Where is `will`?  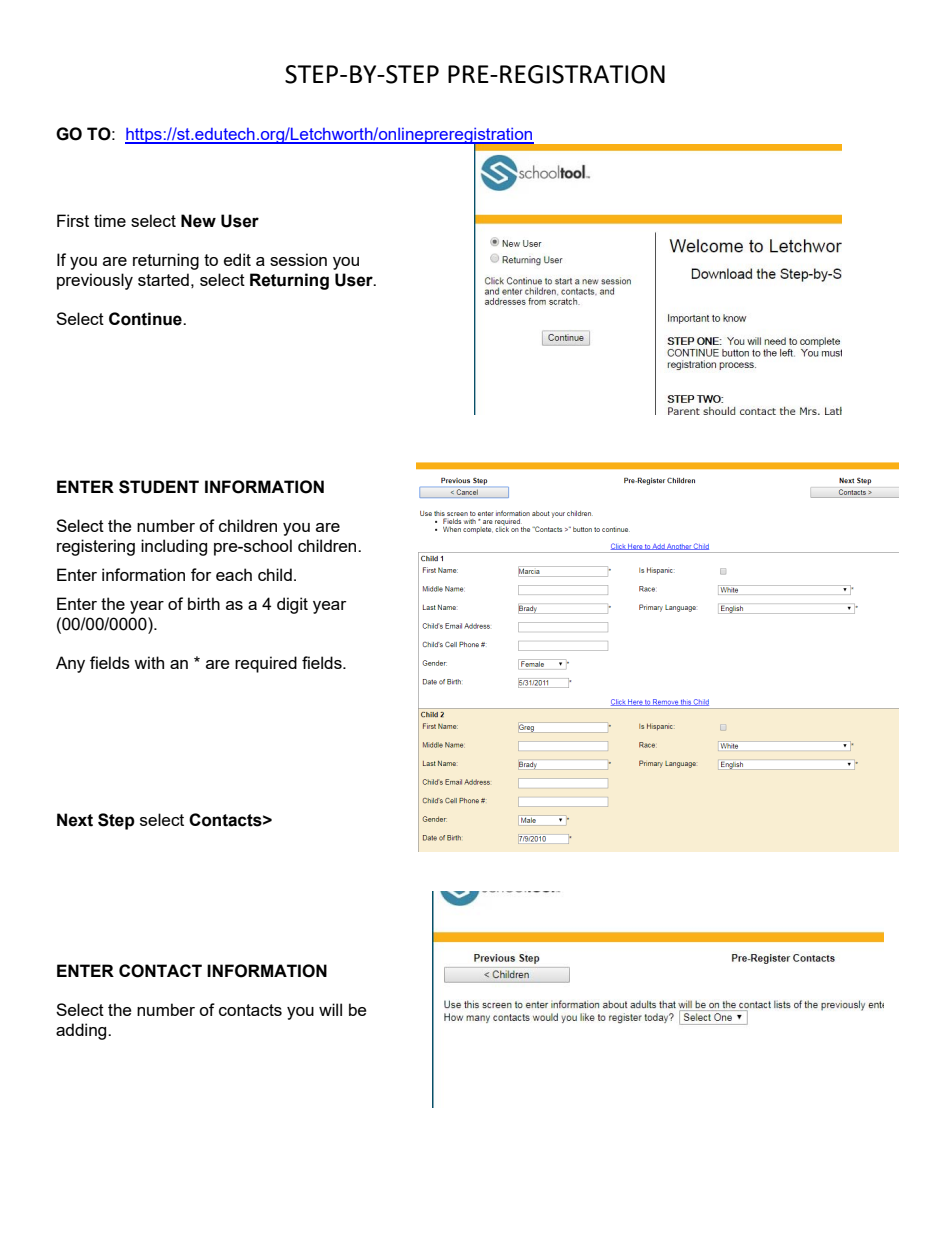
will is located at coordinates (330, 1009).
